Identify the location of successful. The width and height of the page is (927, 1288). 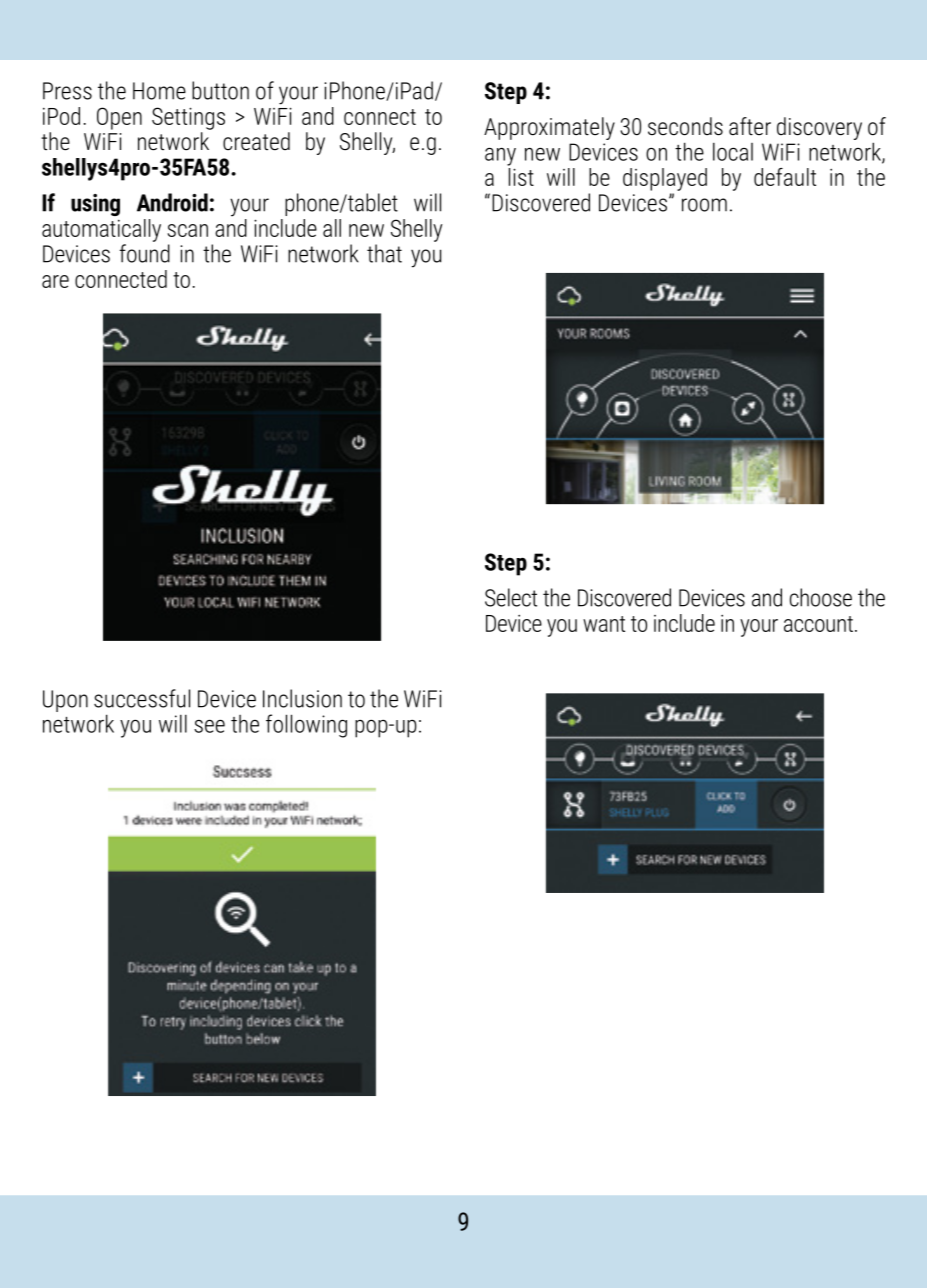
(142, 698).
